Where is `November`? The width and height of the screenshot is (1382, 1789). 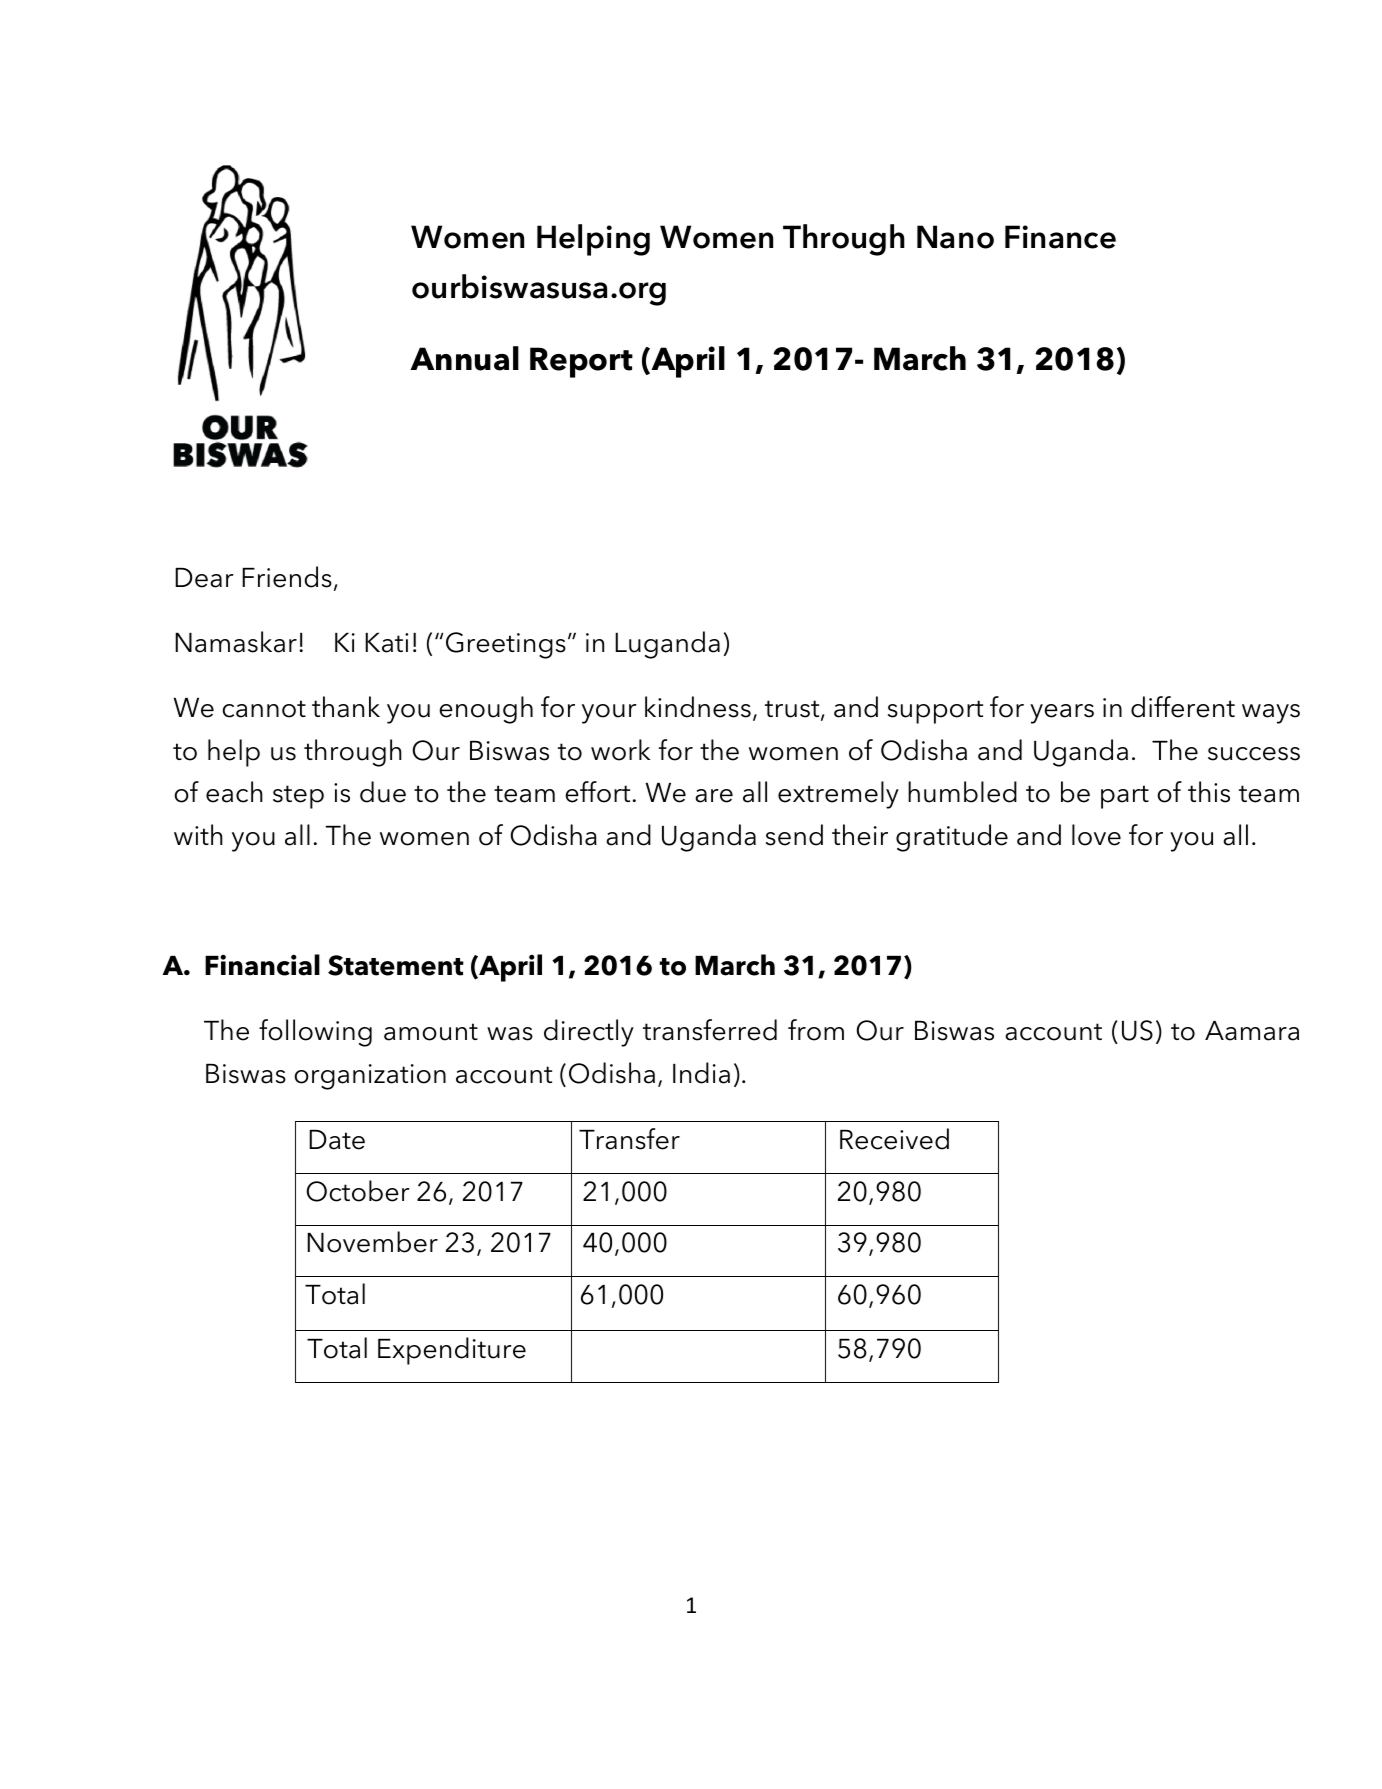 November is located at coordinates (372, 1242).
